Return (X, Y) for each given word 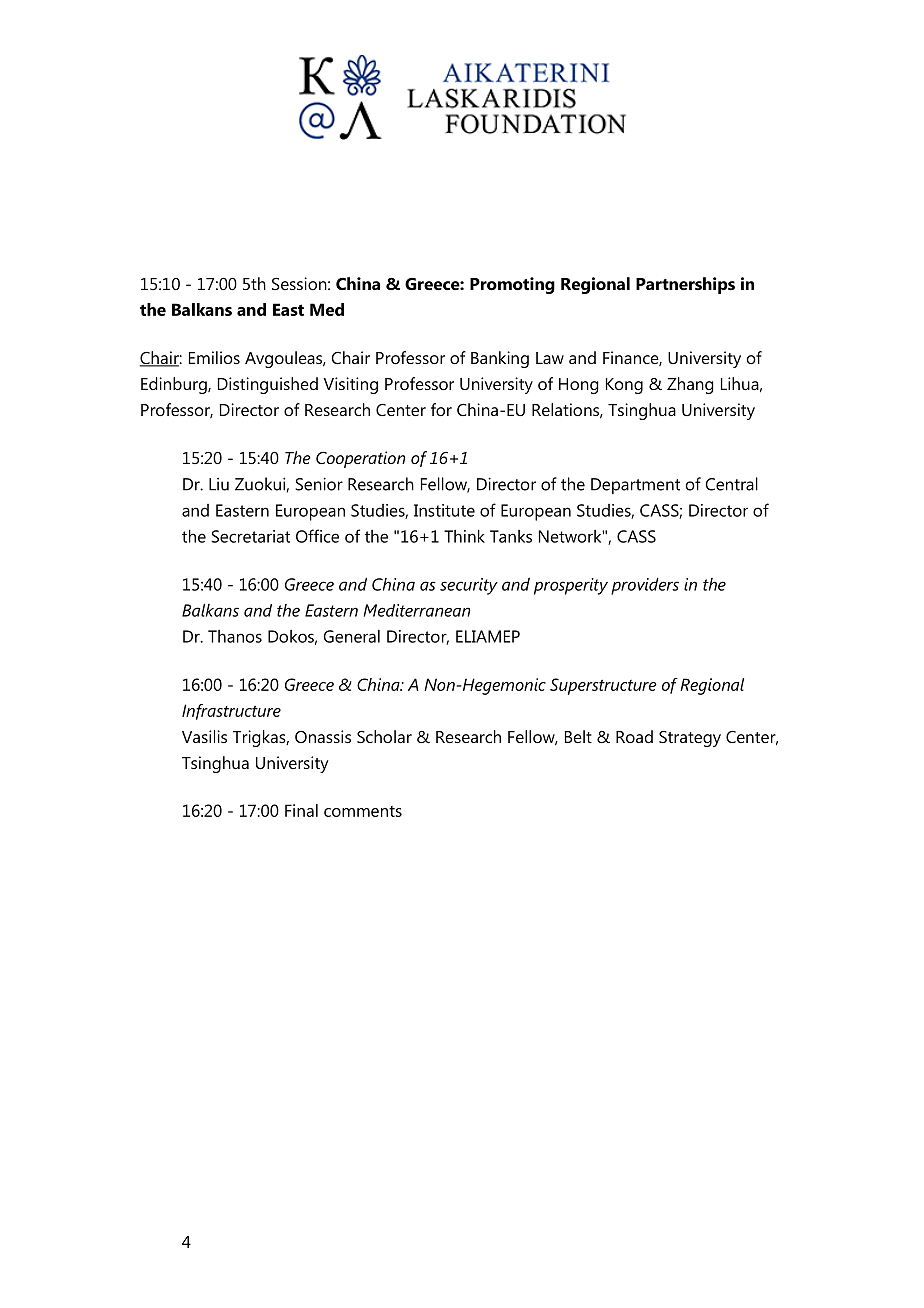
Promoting (512, 285)
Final (301, 810)
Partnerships (685, 285)
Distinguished (268, 385)
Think (464, 536)
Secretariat (250, 536)
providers (645, 586)
